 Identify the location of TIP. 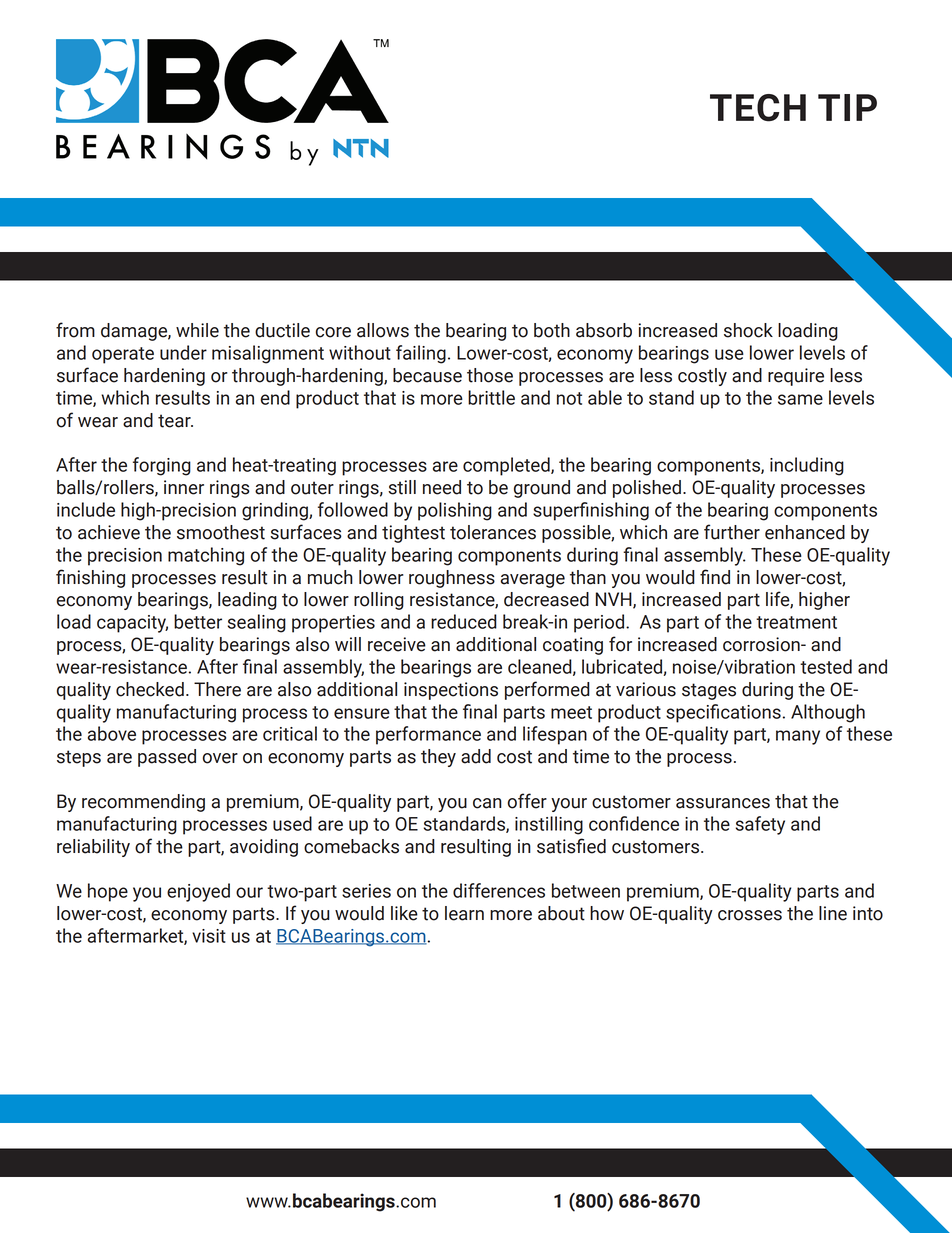
(847, 107).
